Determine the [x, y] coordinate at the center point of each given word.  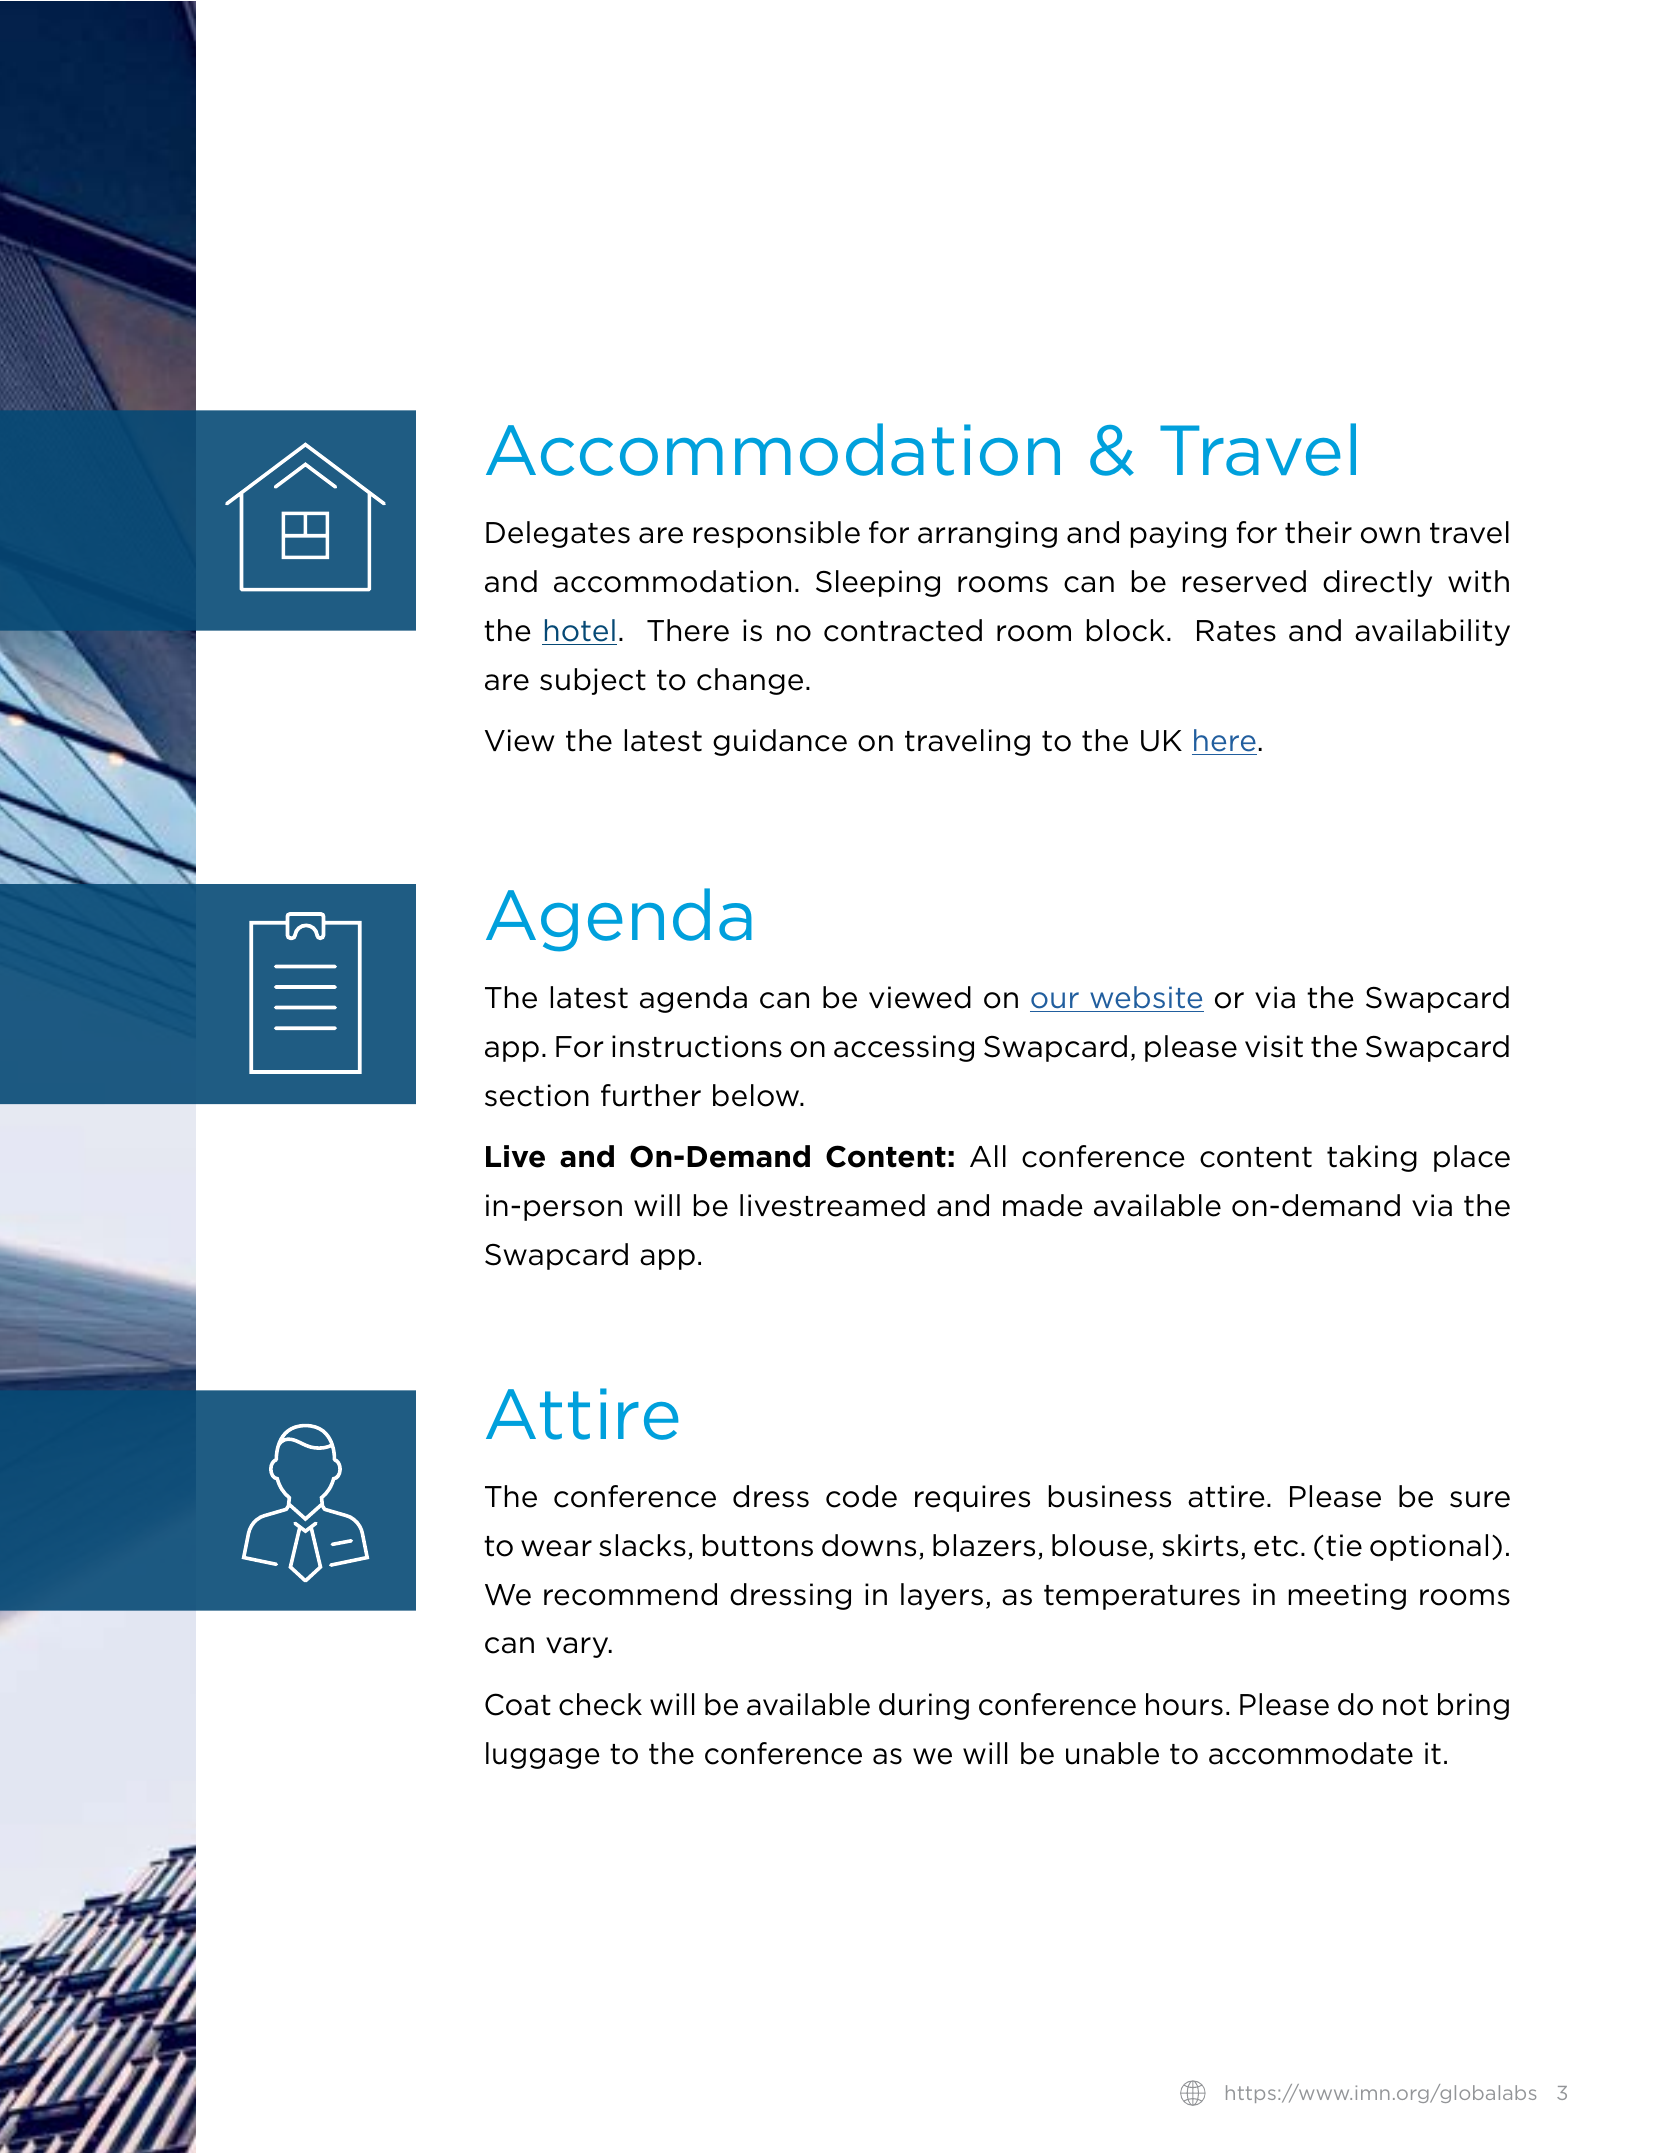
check [600, 1704]
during [924, 1706]
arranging [987, 534]
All [988, 1156]
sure [1480, 1499]
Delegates [558, 534]
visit [1274, 1046]
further [651, 1095]
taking [1372, 1158]
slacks [642, 1545]
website [1146, 997]
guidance [780, 742]
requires [972, 1498]
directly [1377, 583]
